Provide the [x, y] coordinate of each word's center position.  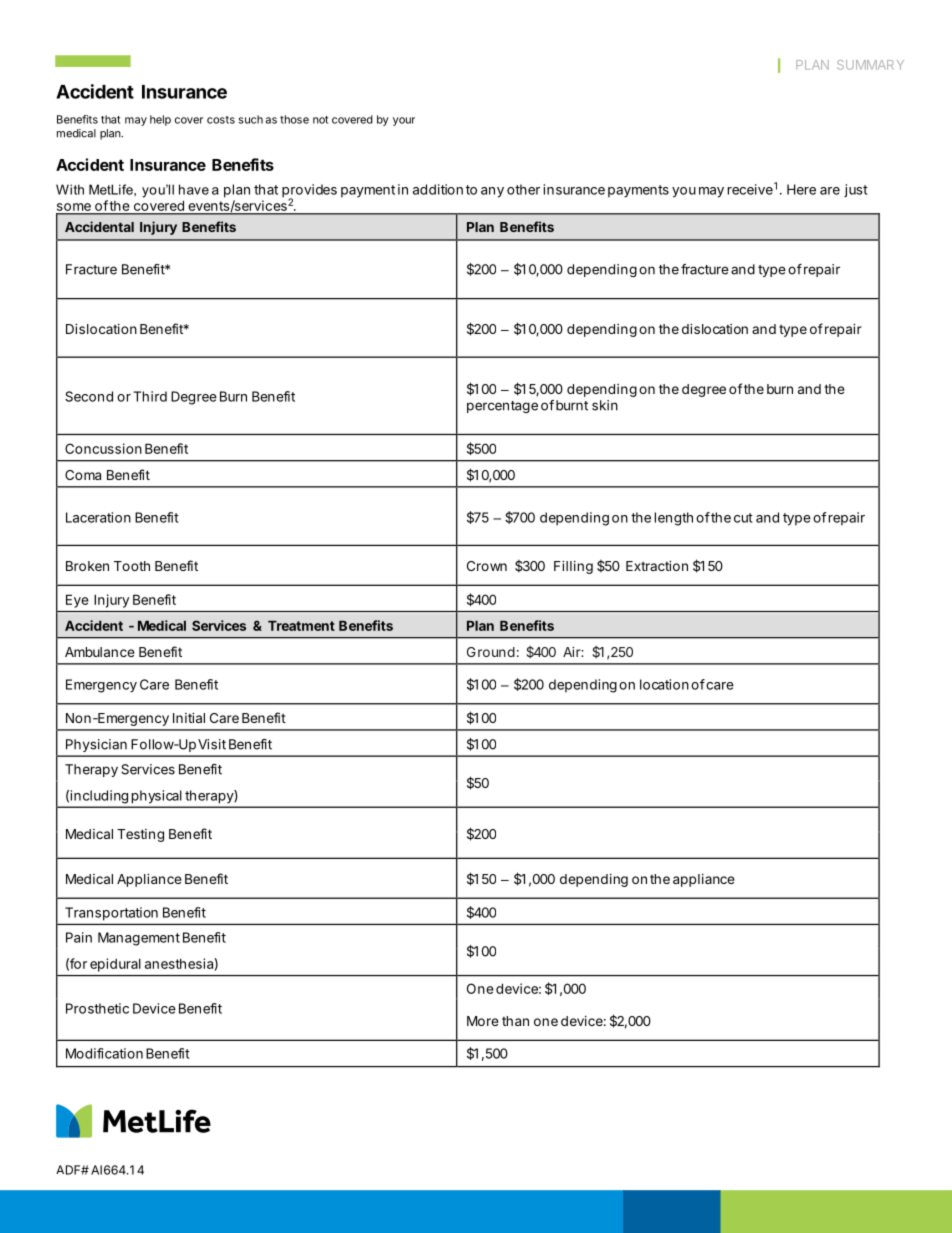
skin [605, 405]
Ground [491, 652]
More [483, 1021]
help [160, 120]
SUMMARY [870, 65]
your [404, 121]
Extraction [657, 565]
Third [150, 396]
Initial [189, 717]
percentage [502, 407]
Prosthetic [97, 1008]
